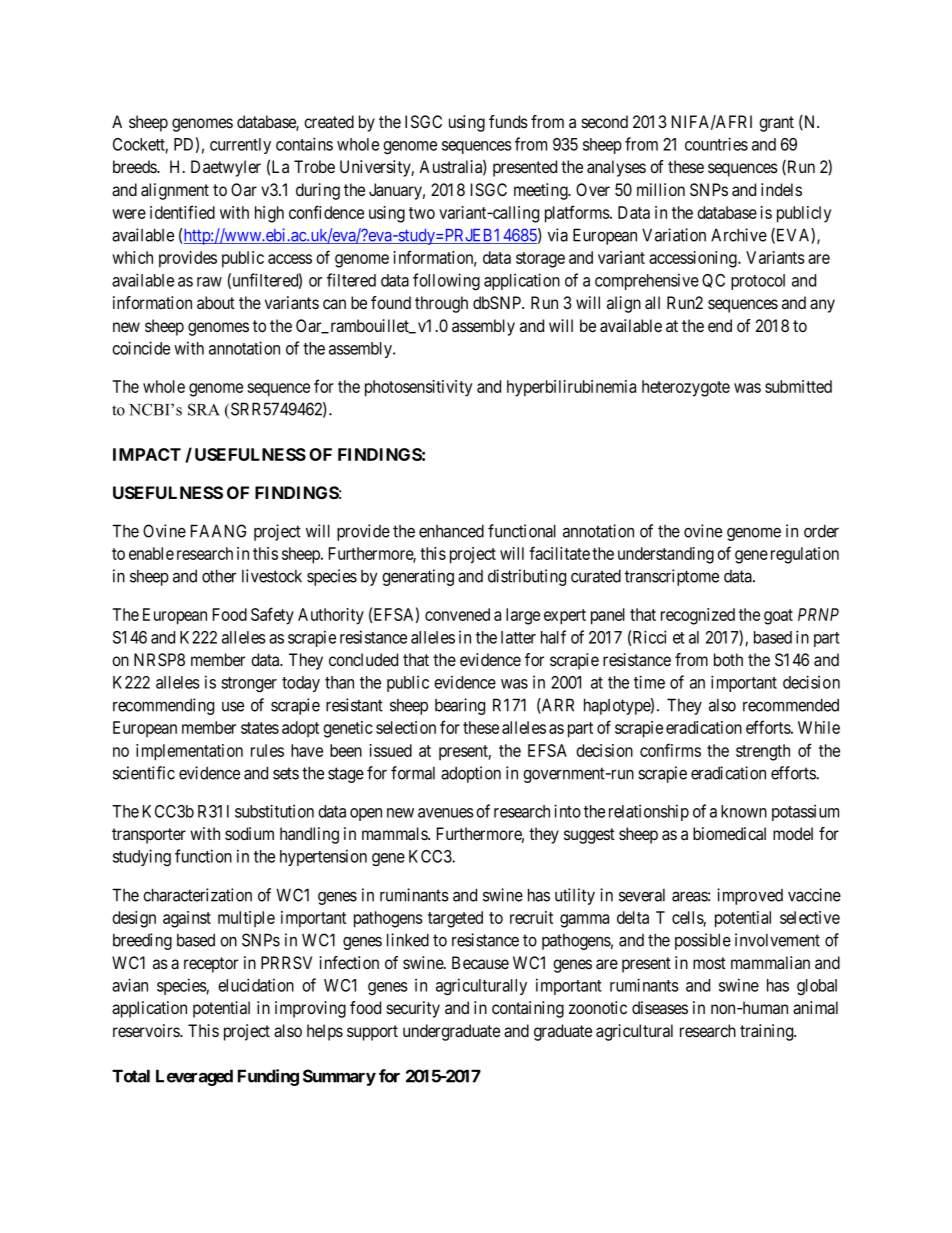 This screenshot has height=1233, width=952. I want to click on Leveraged, so click(194, 1077).
